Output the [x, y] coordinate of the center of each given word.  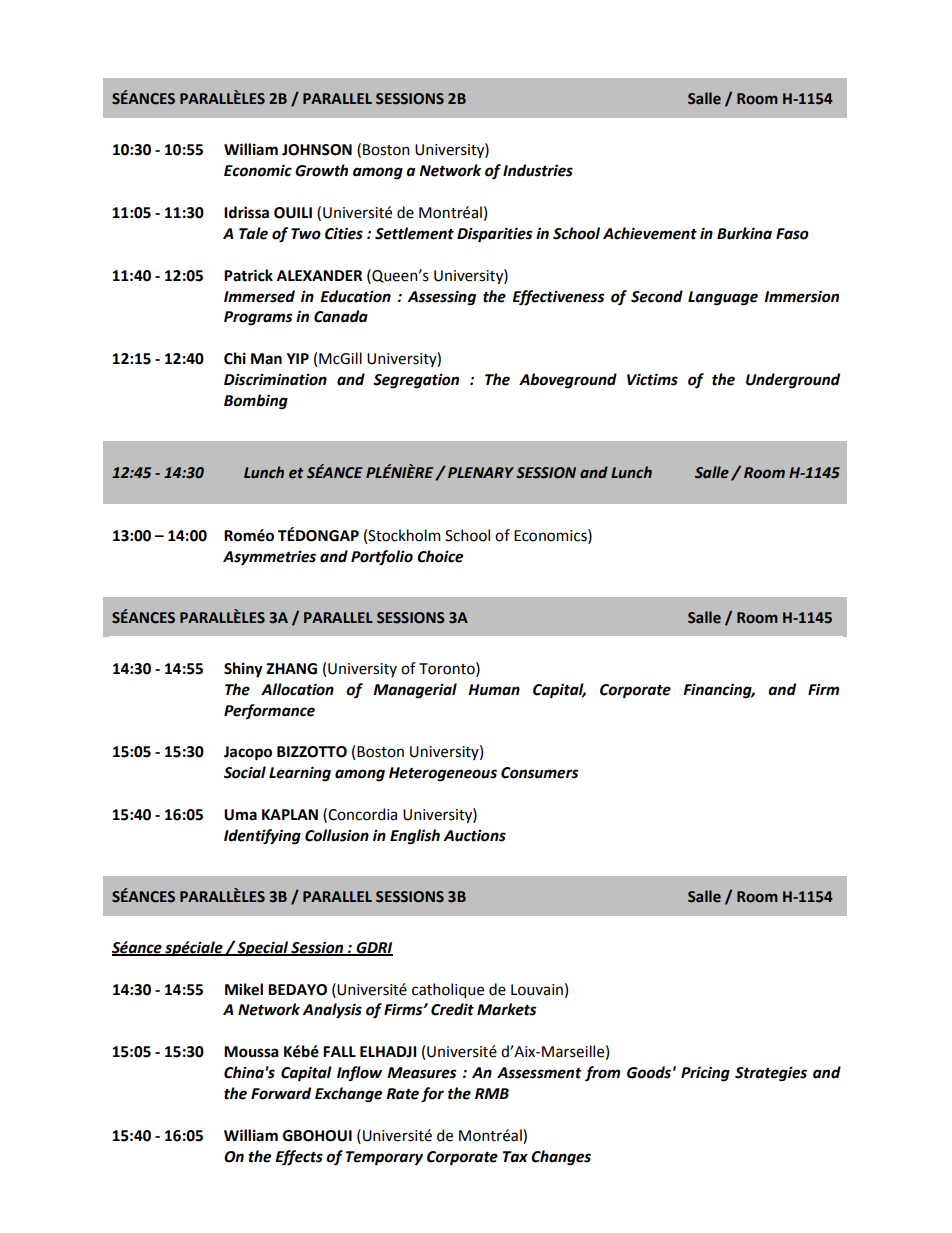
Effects [299, 1158]
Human [494, 690]
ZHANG [291, 669]
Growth [321, 170]
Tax [515, 1157]
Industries [538, 170]
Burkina [744, 233]
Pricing [705, 1074]
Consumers [539, 773]
